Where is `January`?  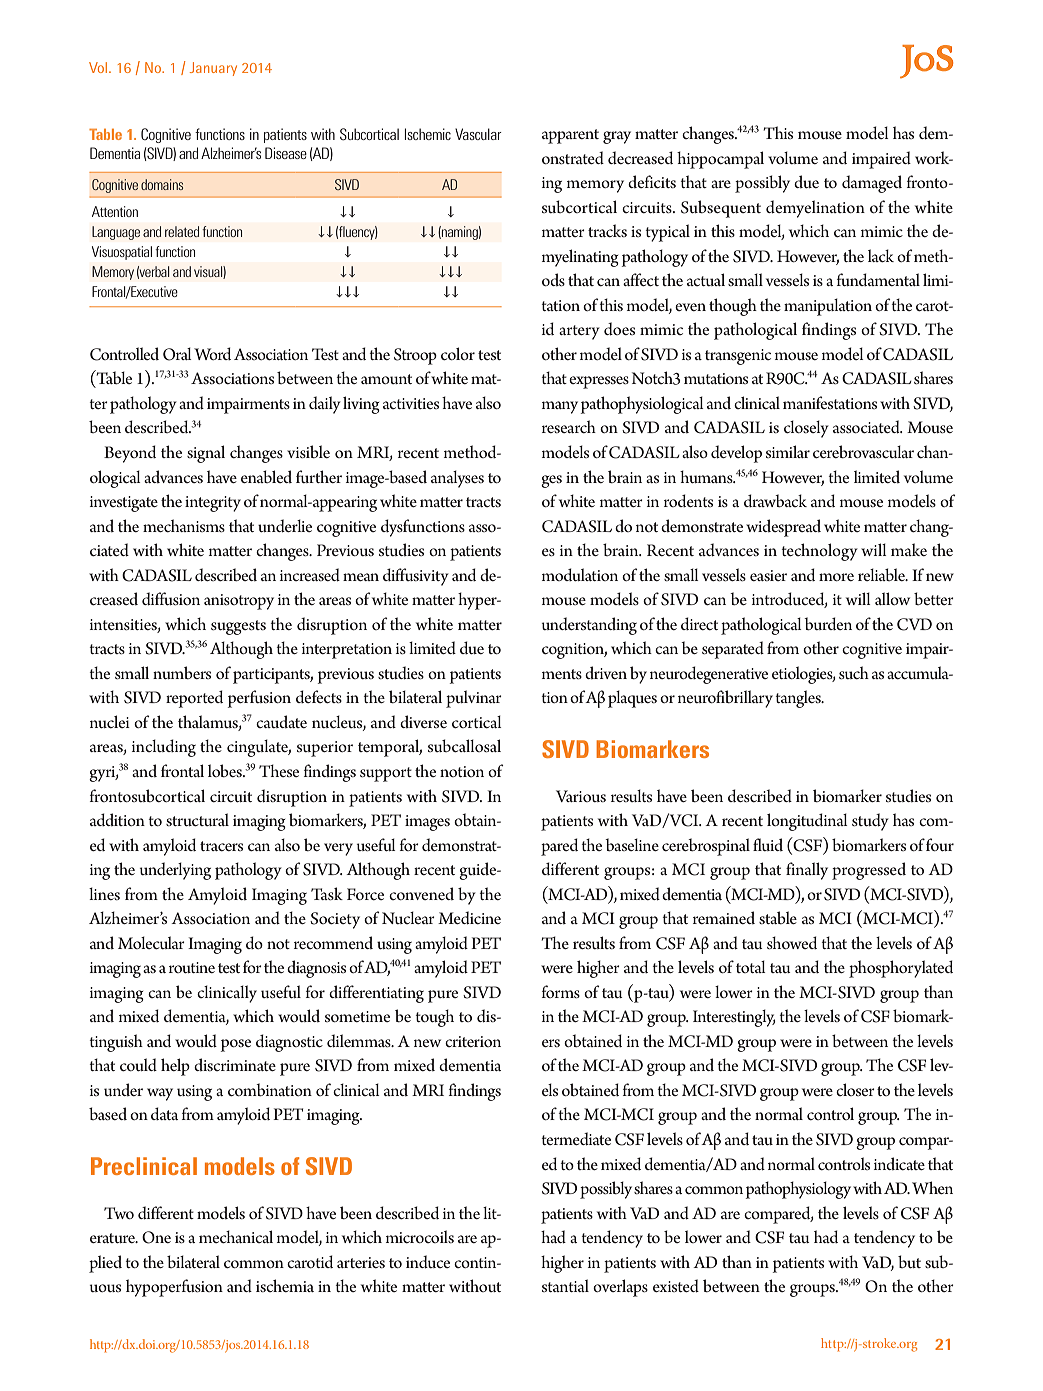 January is located at coordinates (213, 69).
